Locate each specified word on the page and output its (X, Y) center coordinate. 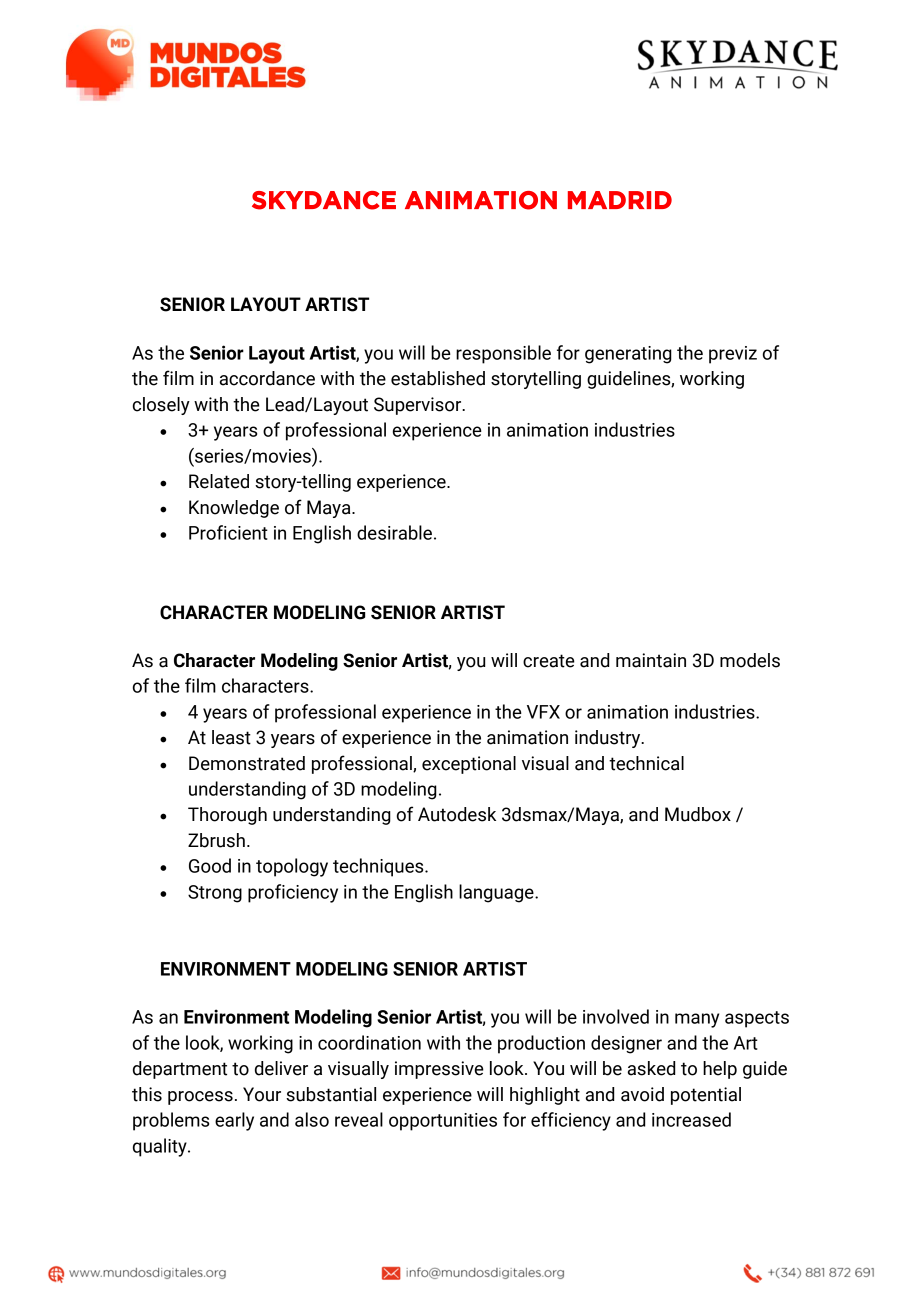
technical (646, 763)
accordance (267, 378)
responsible (503, 354)
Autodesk (457, 814)
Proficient (228, 532)
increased (691, 1119)
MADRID (620, 200)
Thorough (227, 816)
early (234, 1121)
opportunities (443, 1122)
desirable (394, 532)
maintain (651, 660)
